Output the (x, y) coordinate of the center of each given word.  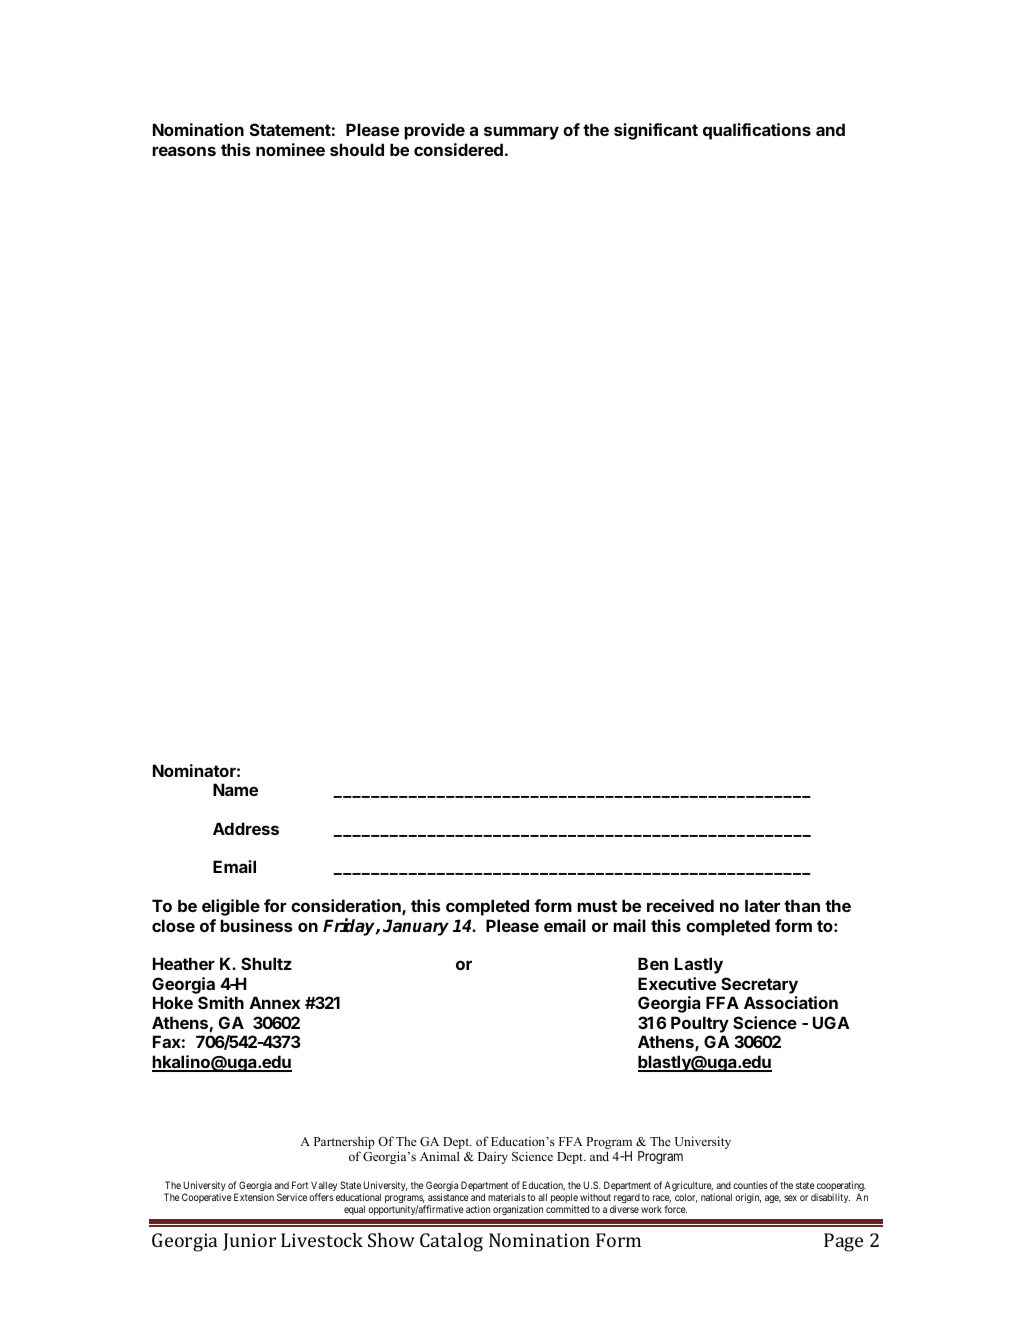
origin (748, 1198)
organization (518, 1210)
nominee (290, 149)
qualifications (757, 131)
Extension (254, 1197)
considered (458, 149)
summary (521, 133)
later (762, 905)
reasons (184, 151)
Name (235, 789)
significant (656, 131)
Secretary (759, 985)
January (416, 927)
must (597, 906)
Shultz (266, 963)
